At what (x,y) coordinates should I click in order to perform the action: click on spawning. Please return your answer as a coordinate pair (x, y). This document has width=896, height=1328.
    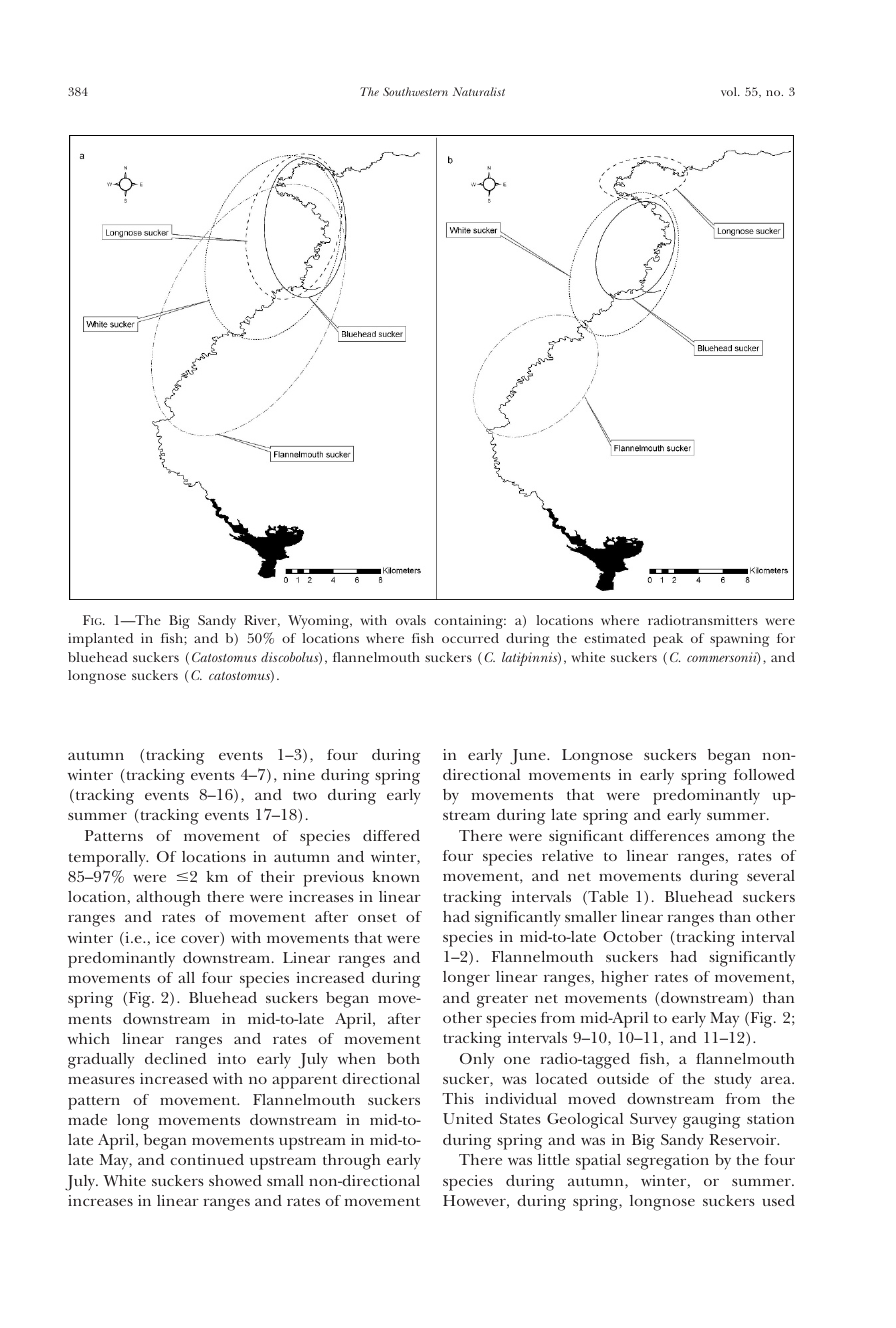
    Looking at the image, I should click on (739, 640).
